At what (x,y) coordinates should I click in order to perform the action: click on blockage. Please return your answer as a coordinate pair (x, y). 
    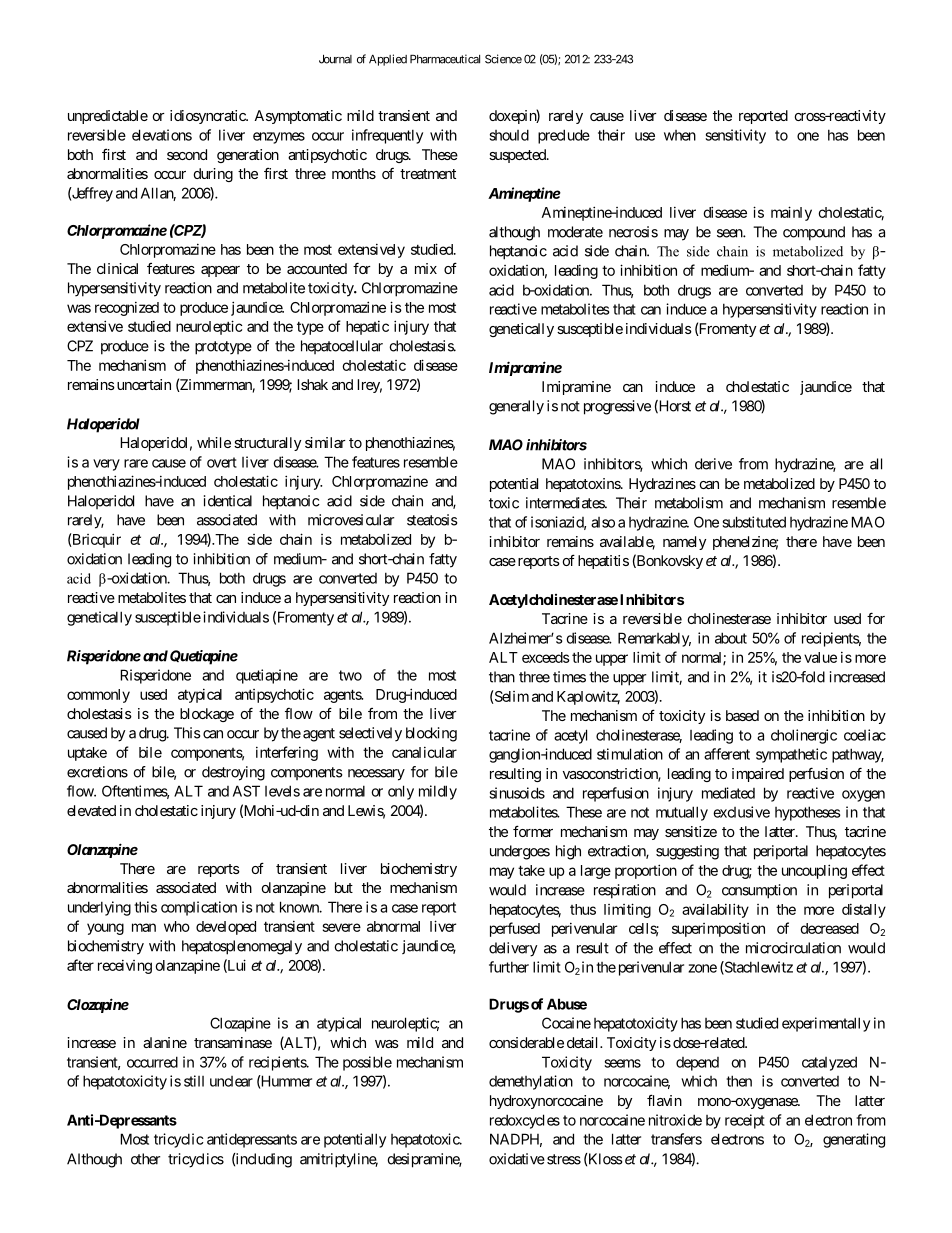
    Looking at the image, I should click on (207, 715).
